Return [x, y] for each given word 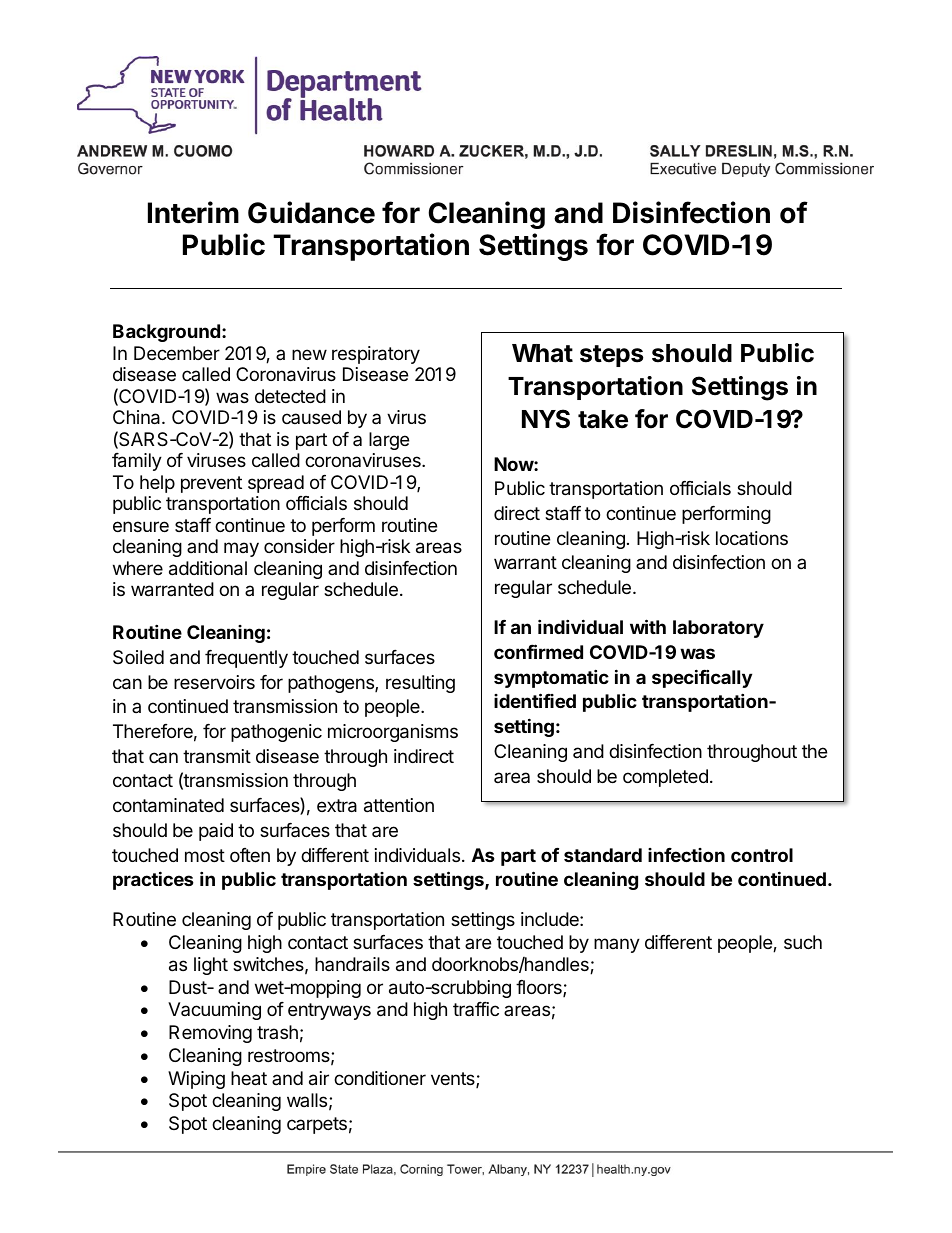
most [205, 855]
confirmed [538, 651]
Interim [193, 212]
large [389, 441]
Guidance [311, 212]
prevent [211, 484]
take [603, 419]
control [762, 855]
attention [399, 805]
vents [454, 1080]
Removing [210, 1034]
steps [611, 356]
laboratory [718, 629]
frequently [246, 659]
